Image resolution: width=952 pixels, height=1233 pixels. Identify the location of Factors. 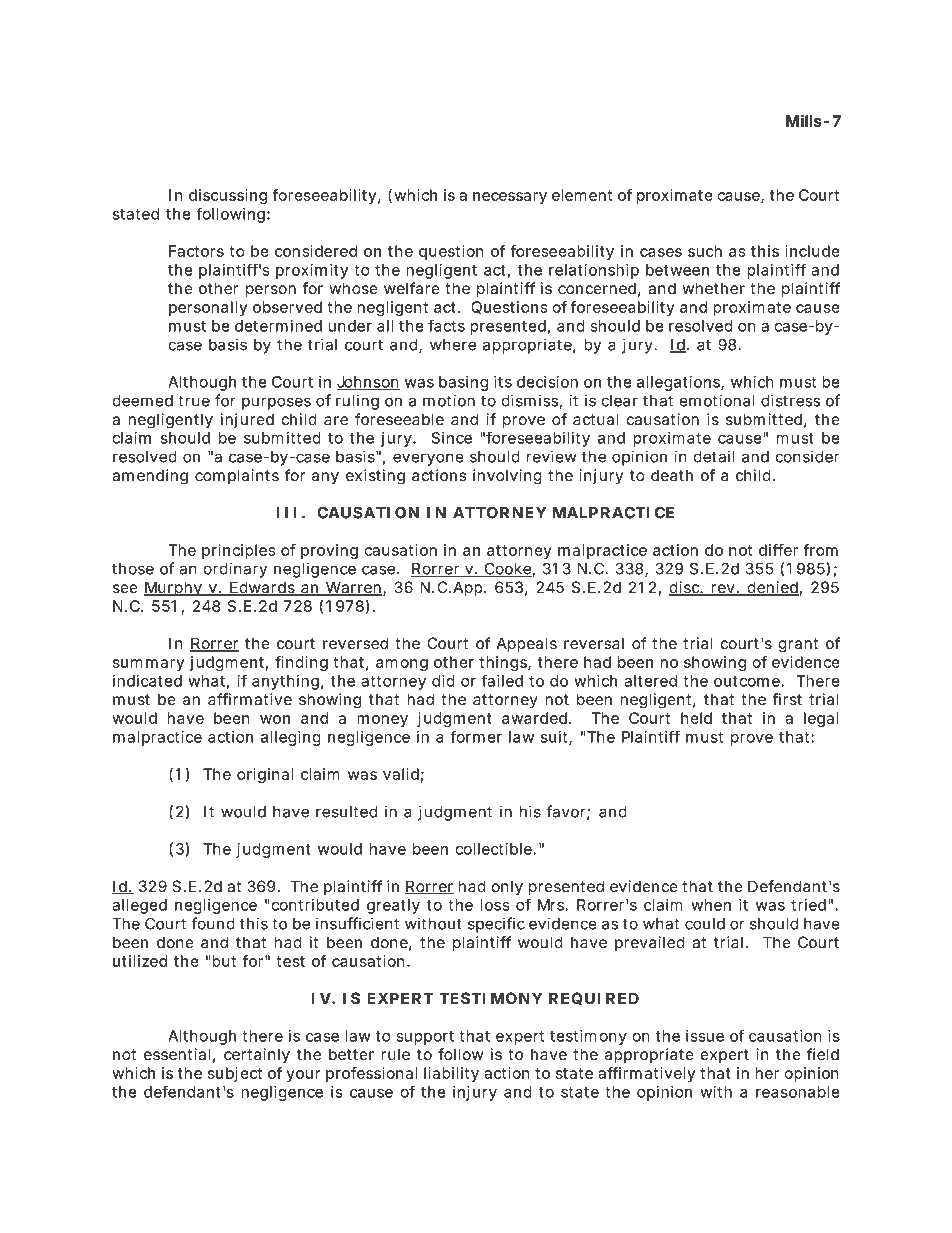
(196, 251).
